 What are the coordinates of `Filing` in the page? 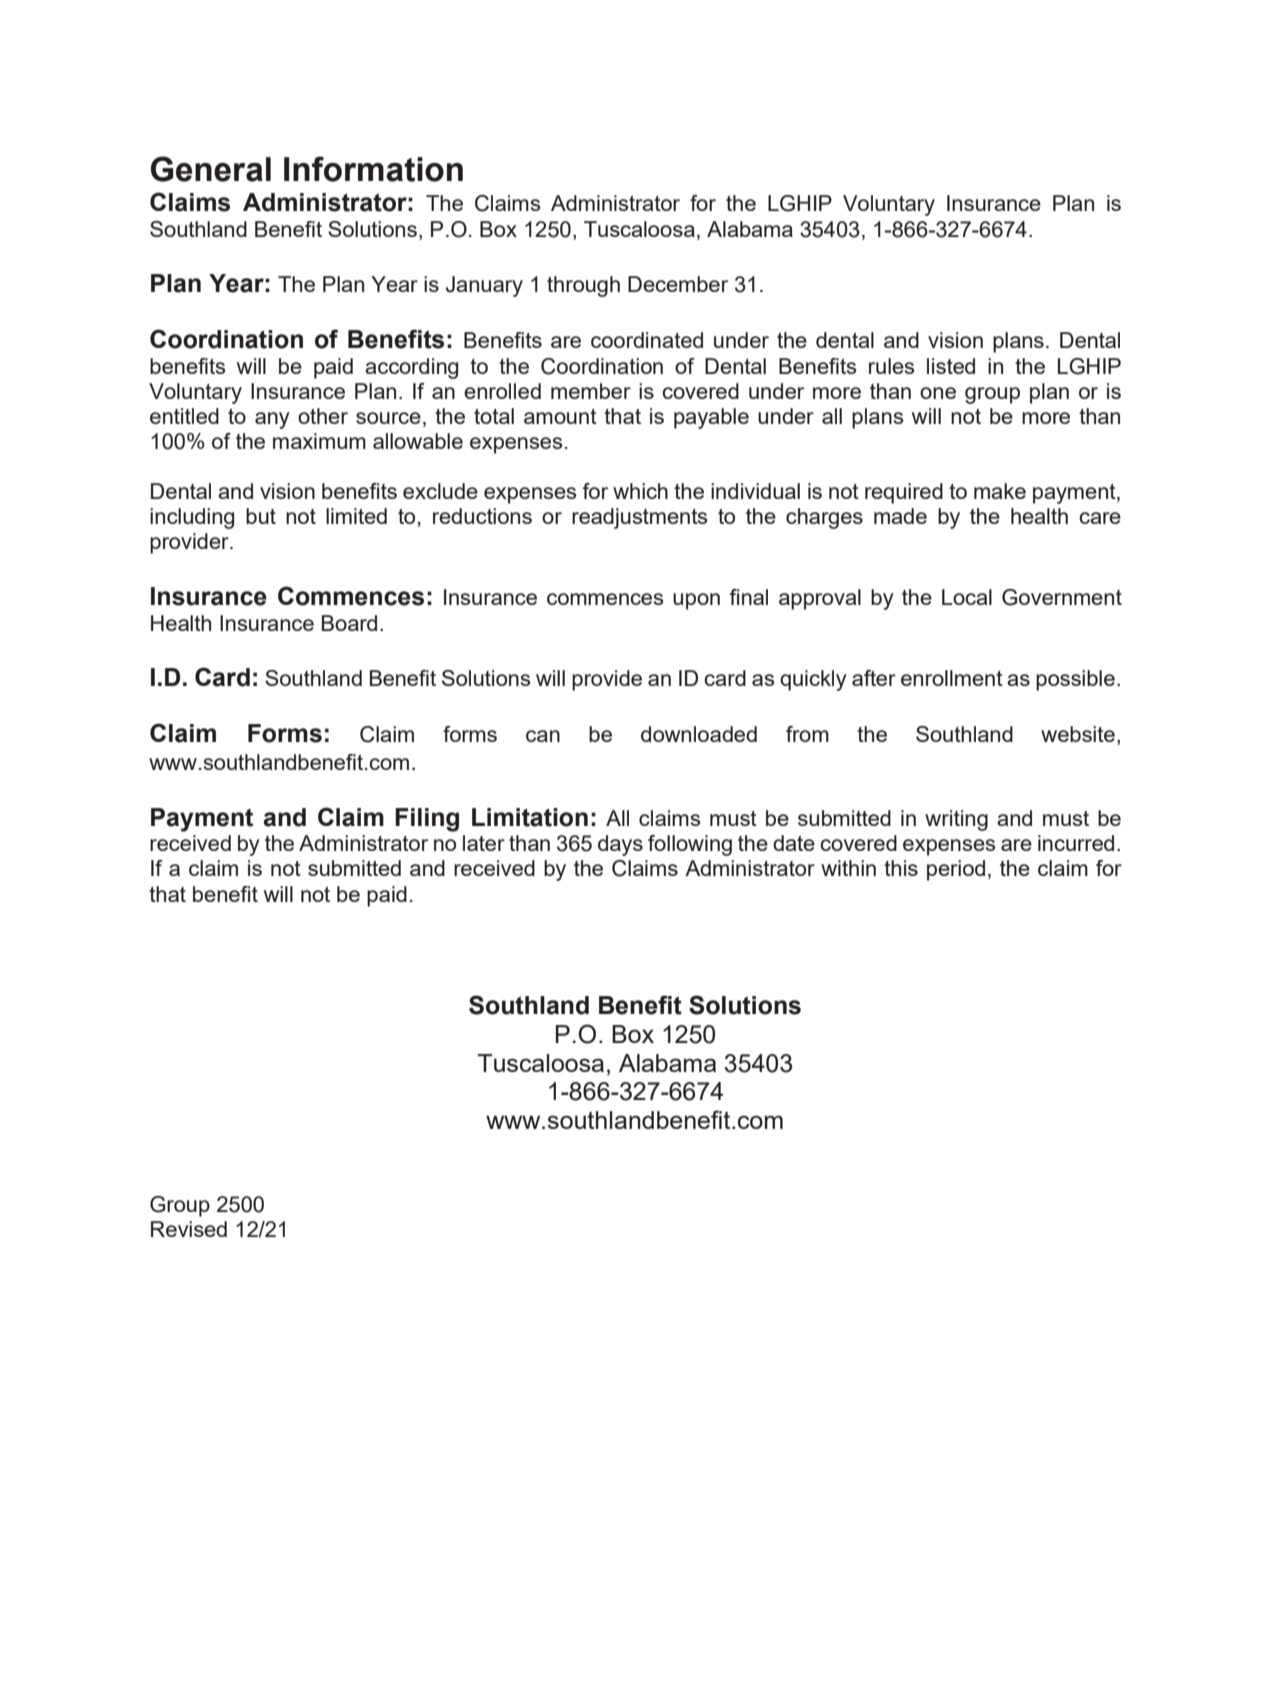 It's located at (427, 820).
